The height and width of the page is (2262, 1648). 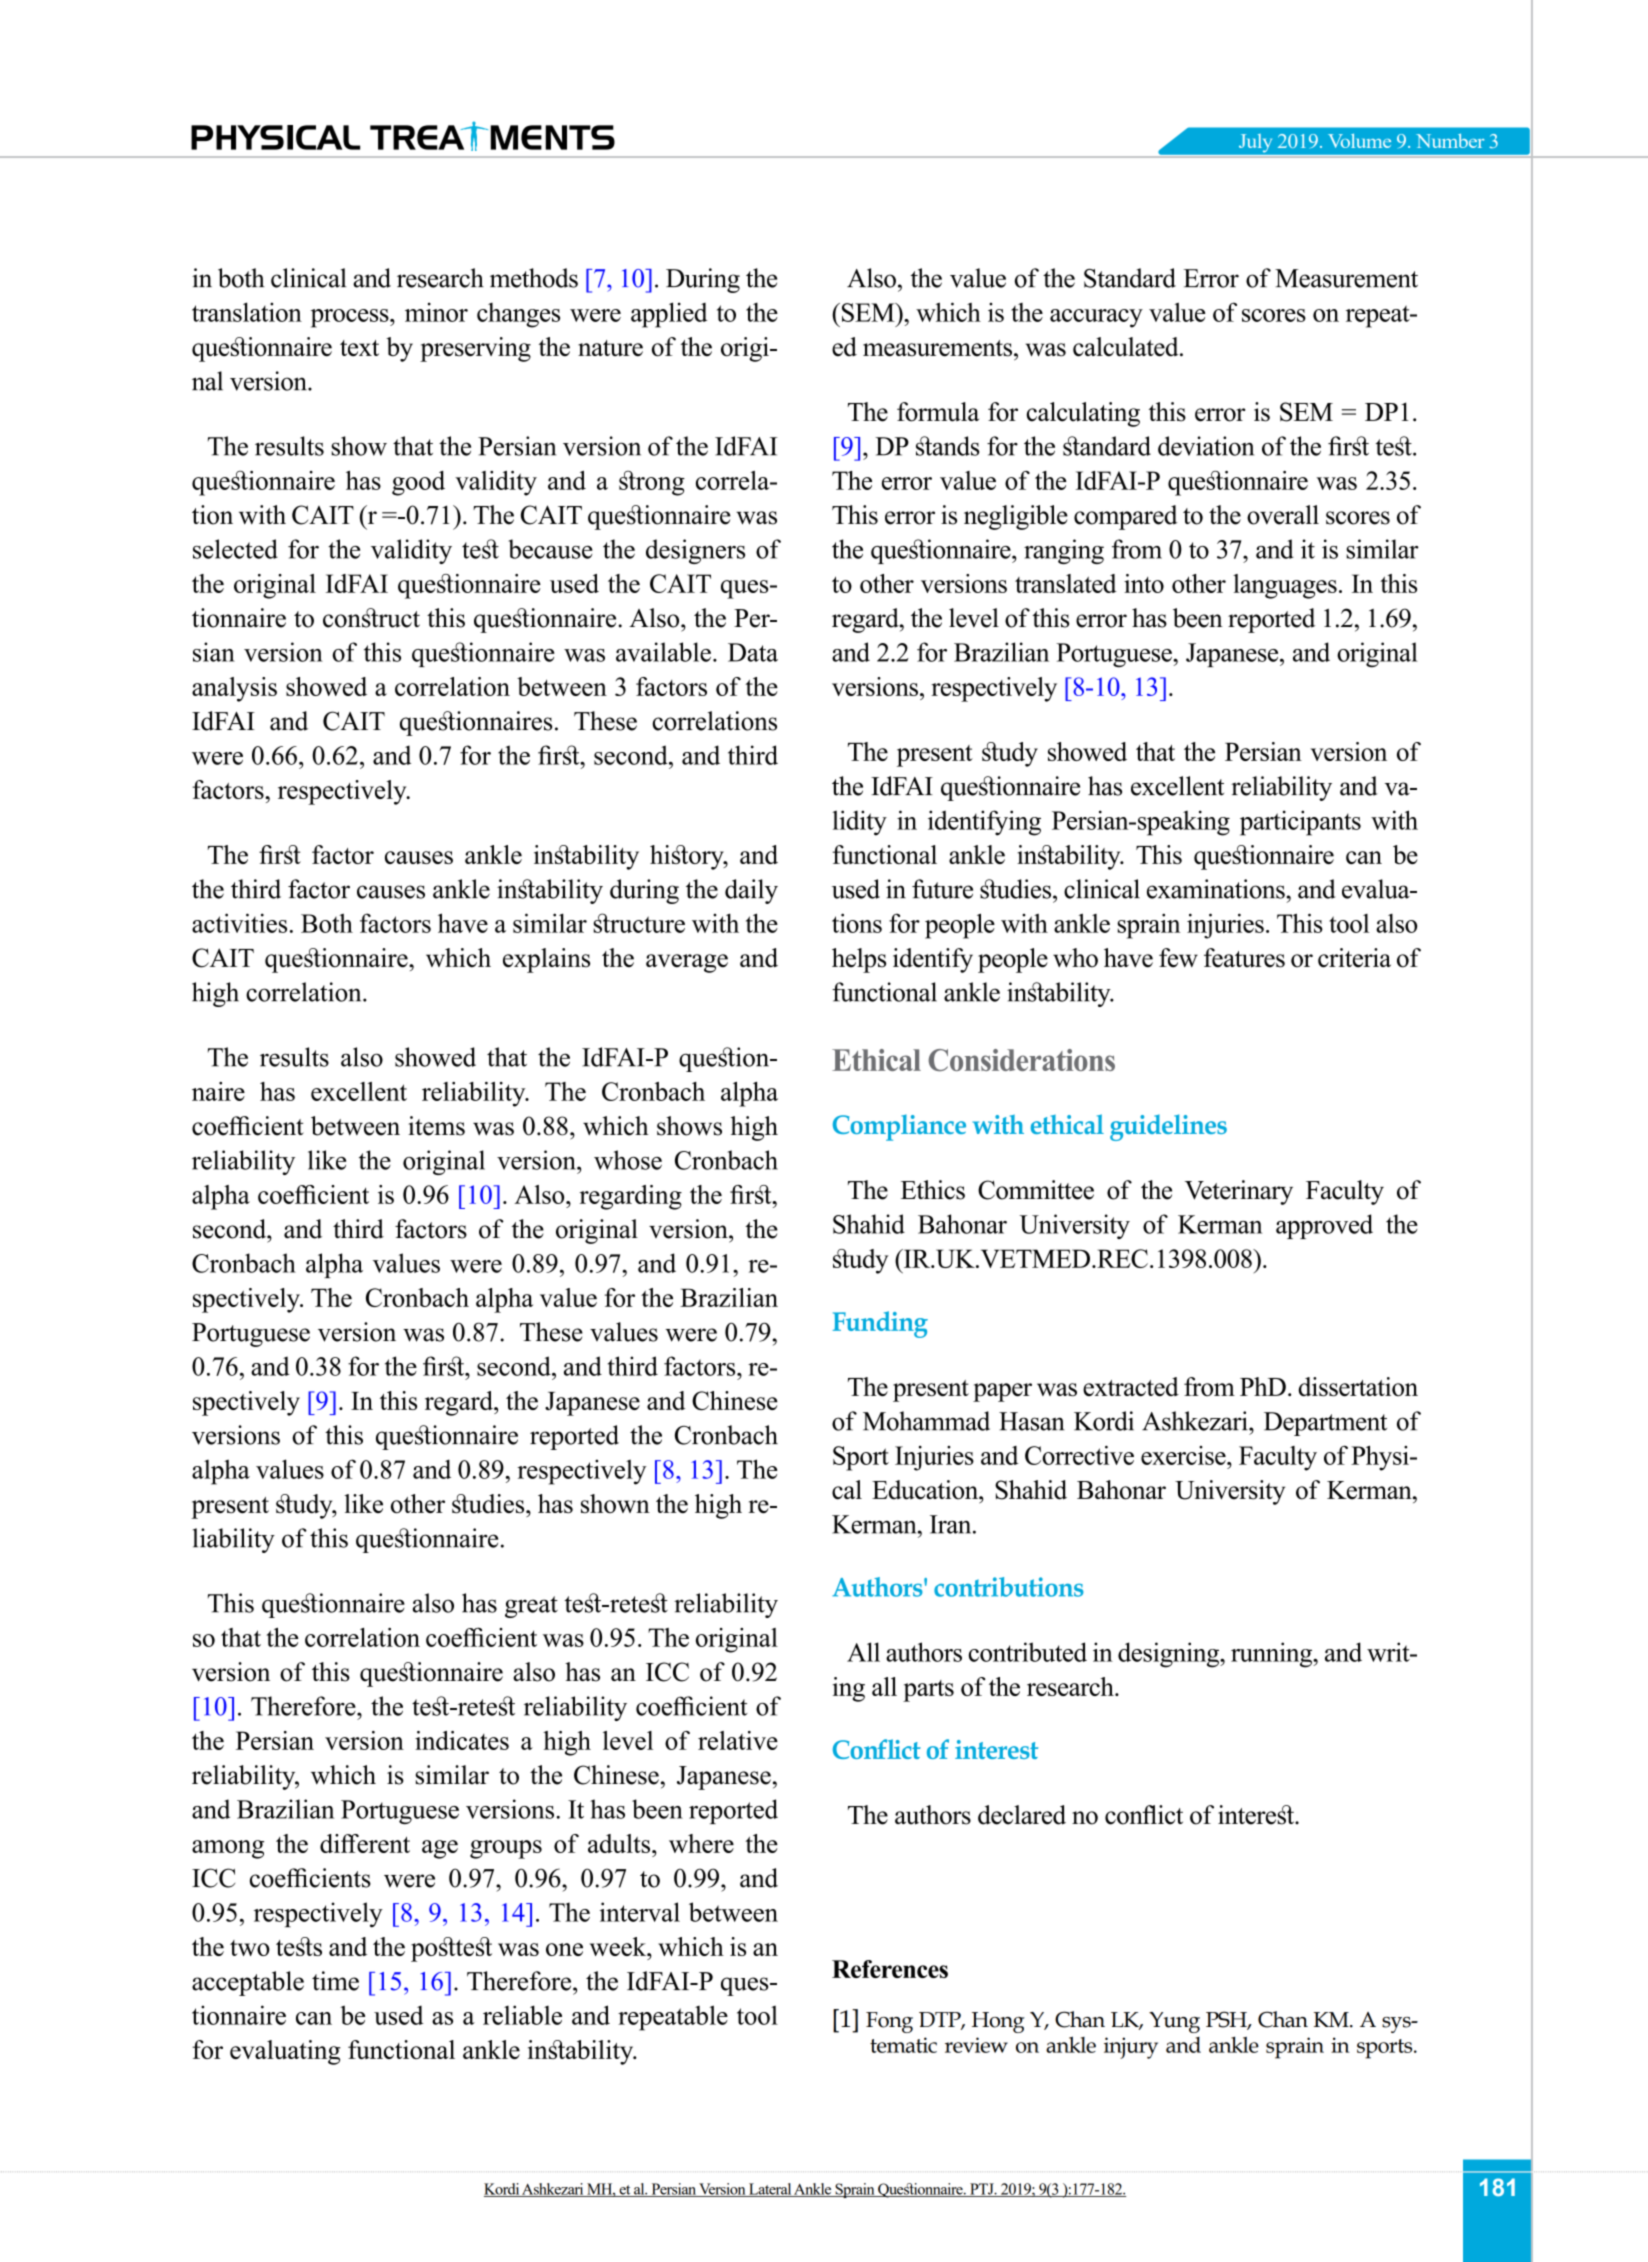 I want to click on Yung, so click(x=1174, y=2022).
